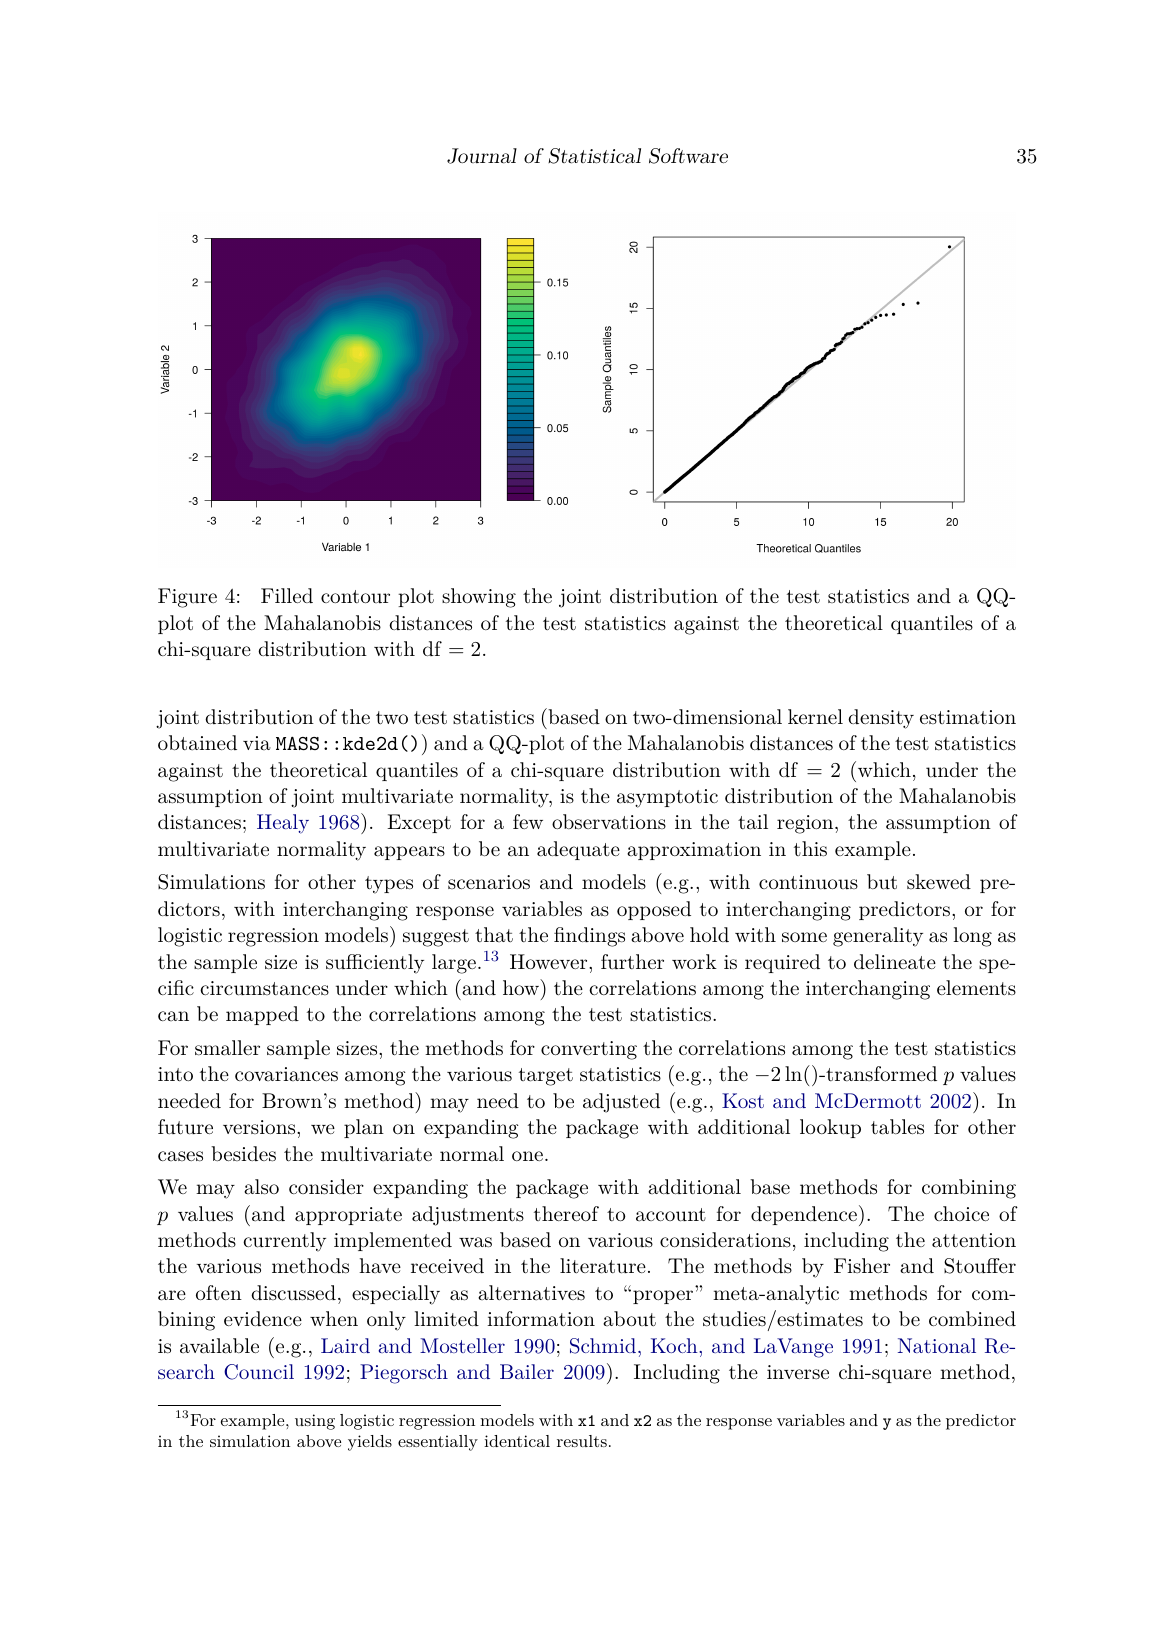  What do you see at coordinates (582, 1441) in the image?
I see `results` at bounding box center [582, 1441].
